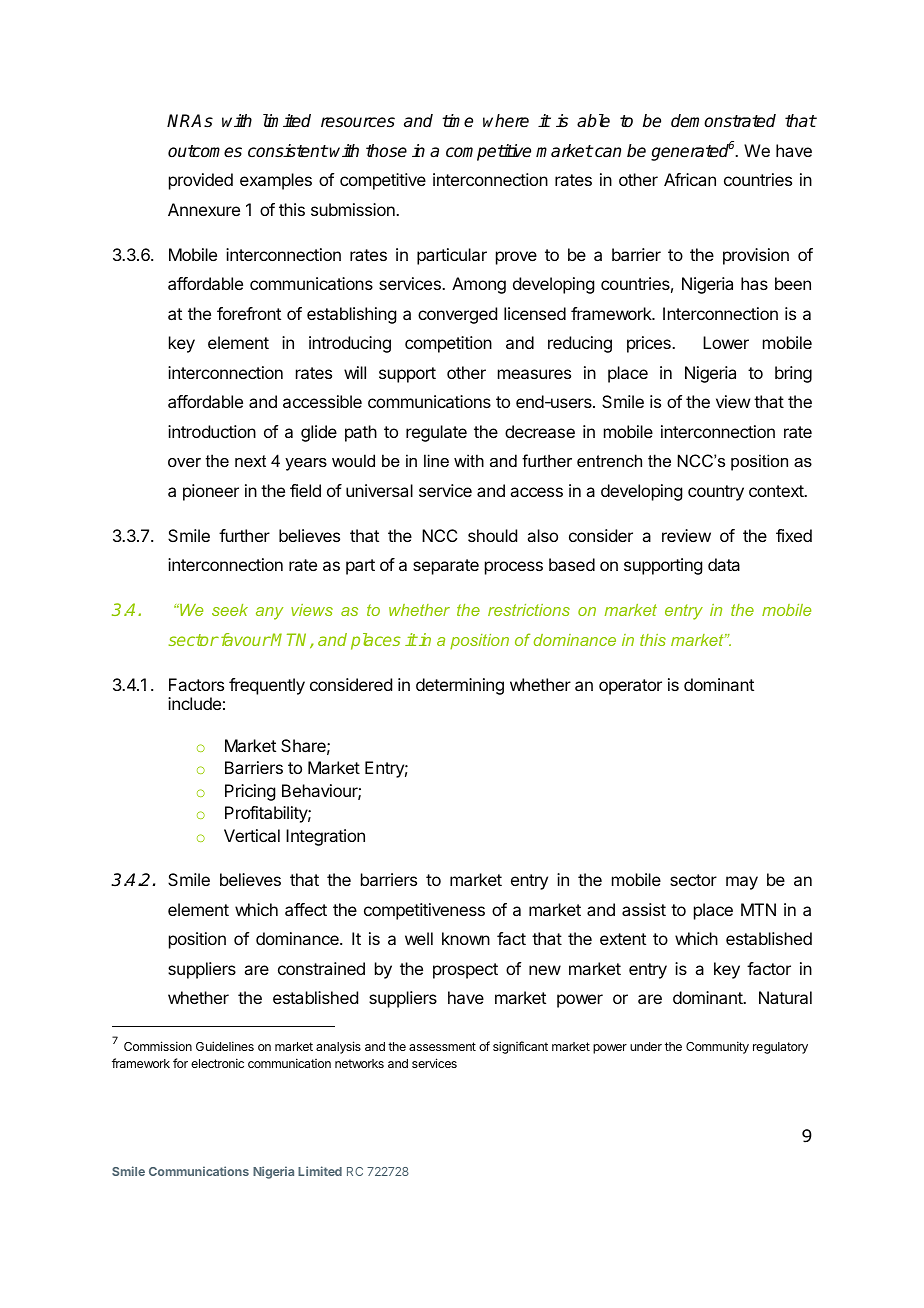  What do you see at coordinates (325, 837) in the page?
I see `Integration` at bounding box center [325, 837].
